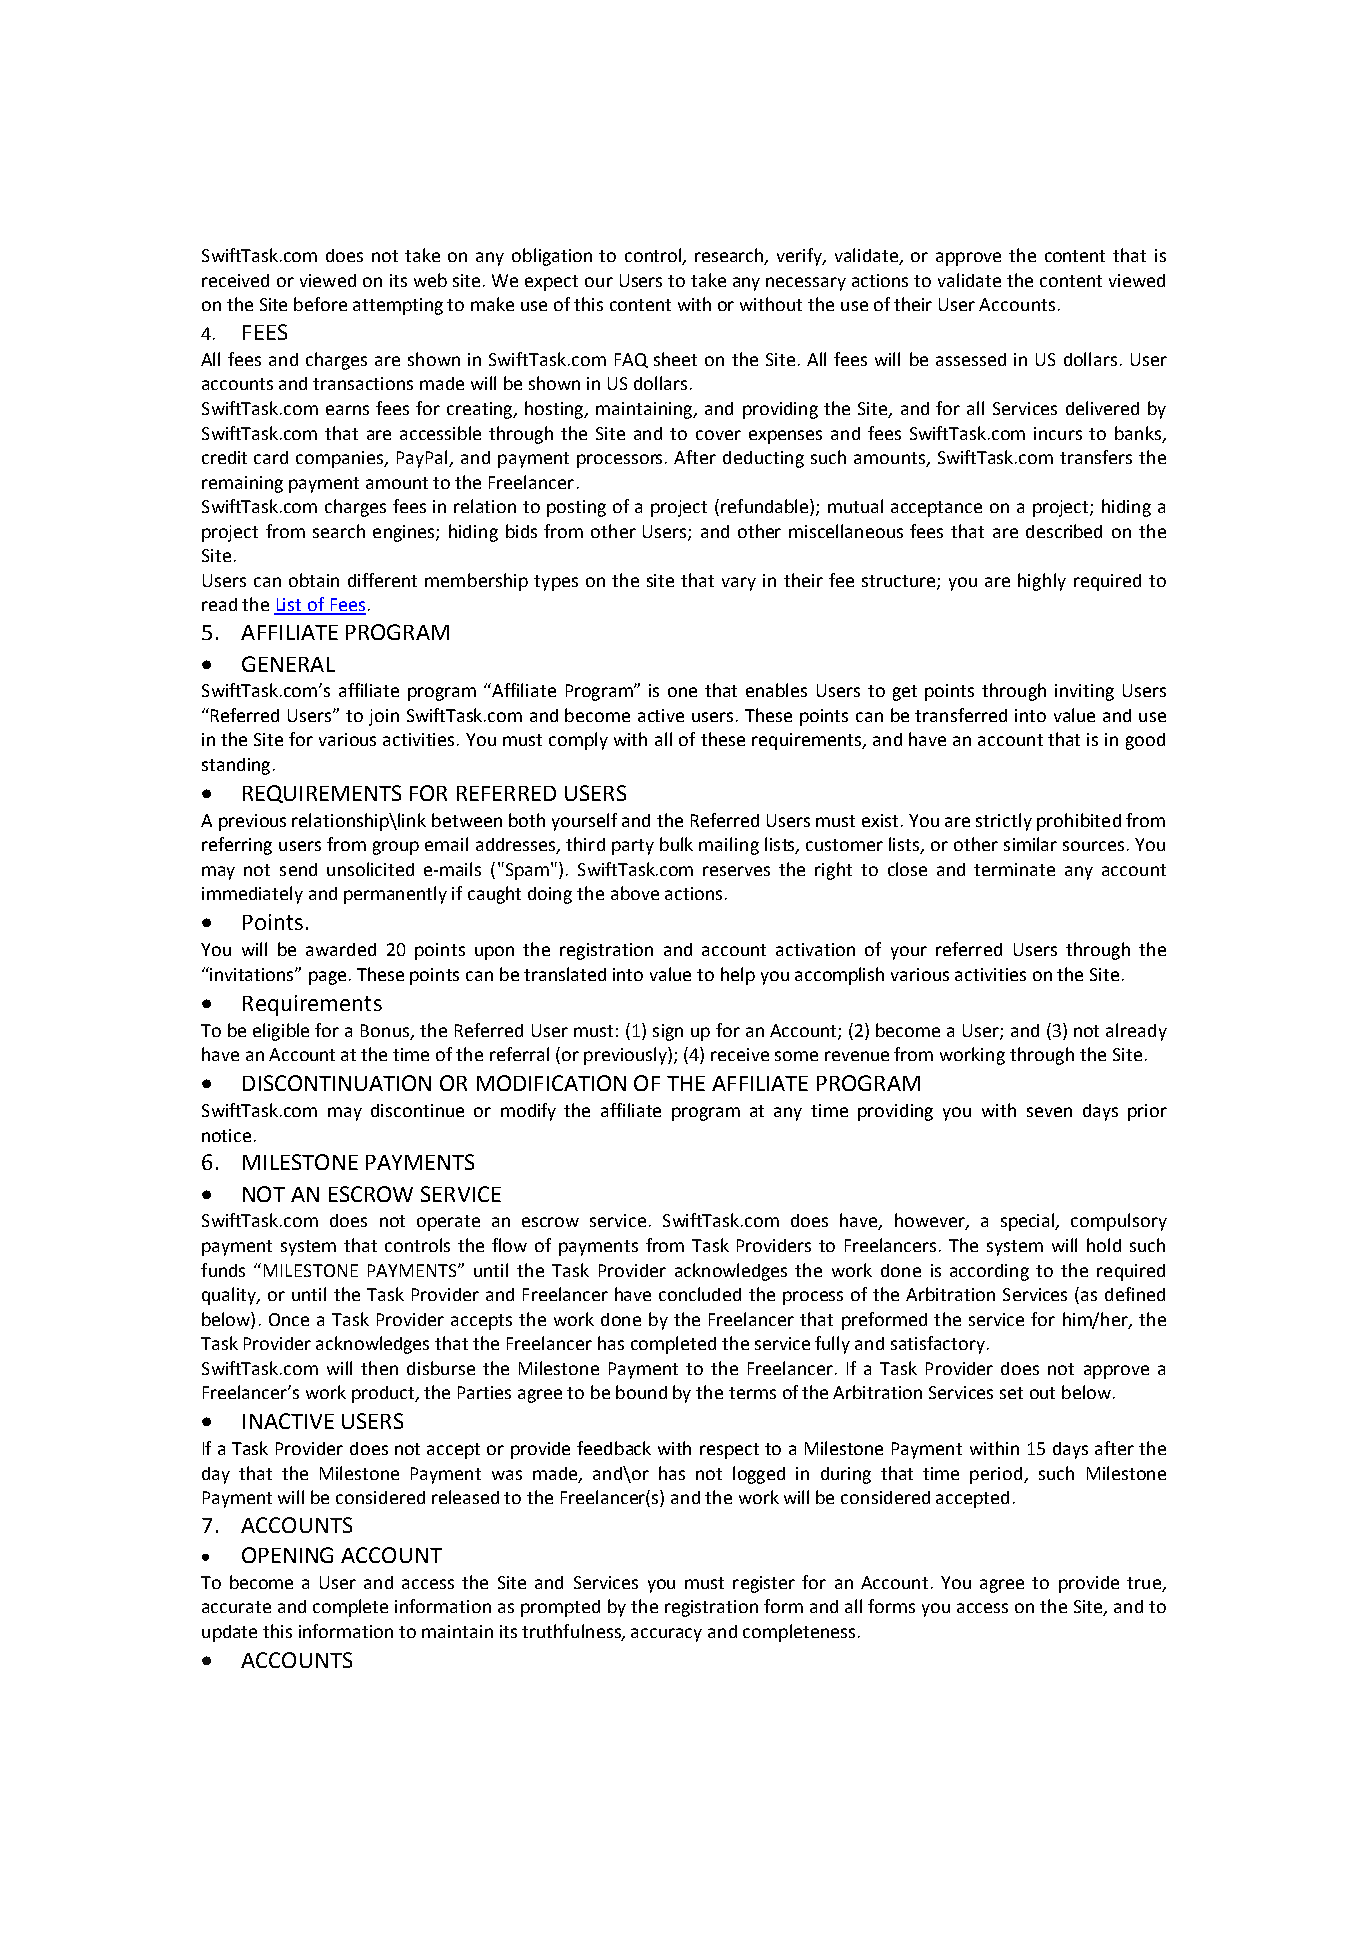  I want to click on concluded, so click(700, 1294).
